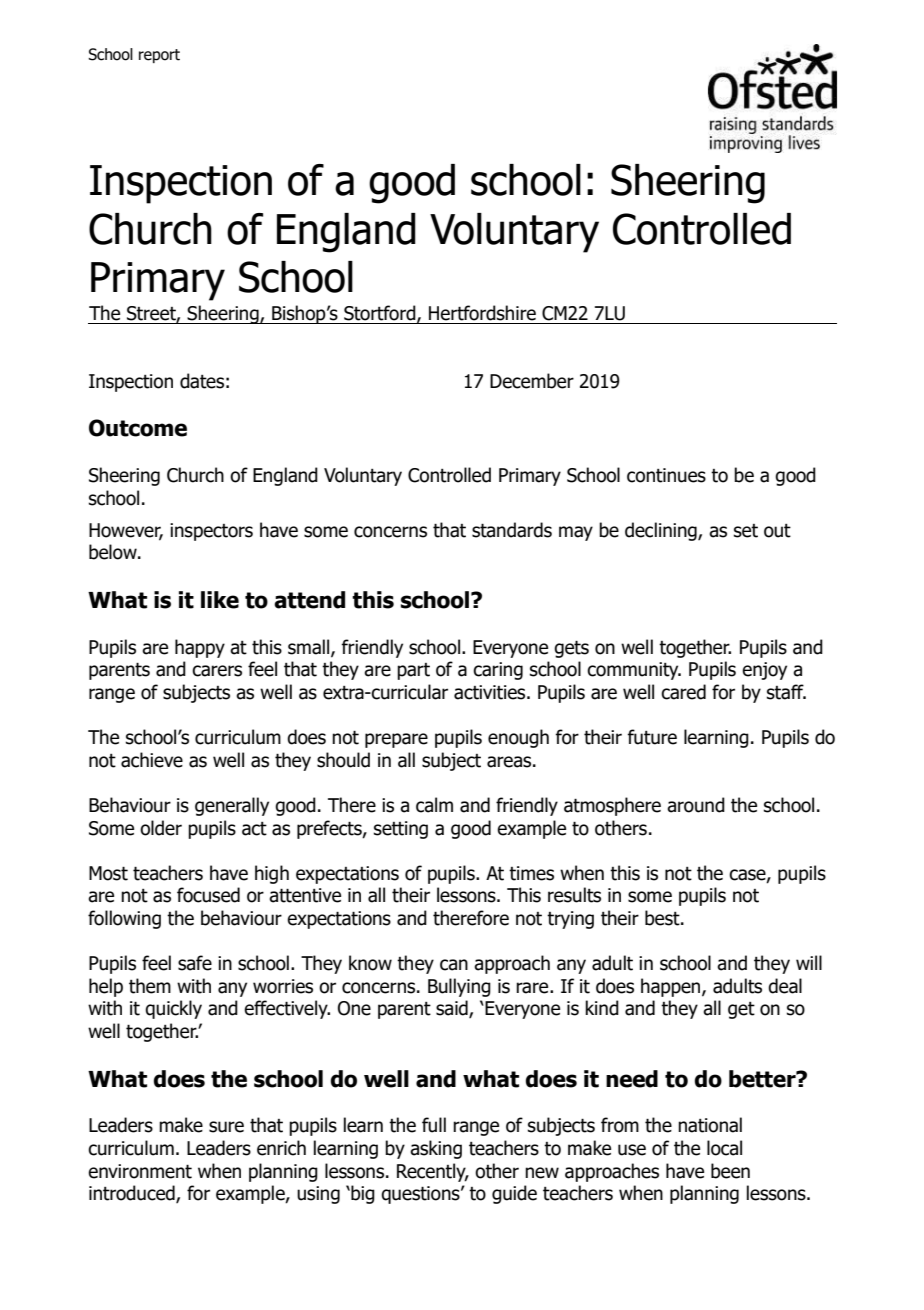 The image size is (924, 1310). I want to click on environment, so click(140, 1171).
